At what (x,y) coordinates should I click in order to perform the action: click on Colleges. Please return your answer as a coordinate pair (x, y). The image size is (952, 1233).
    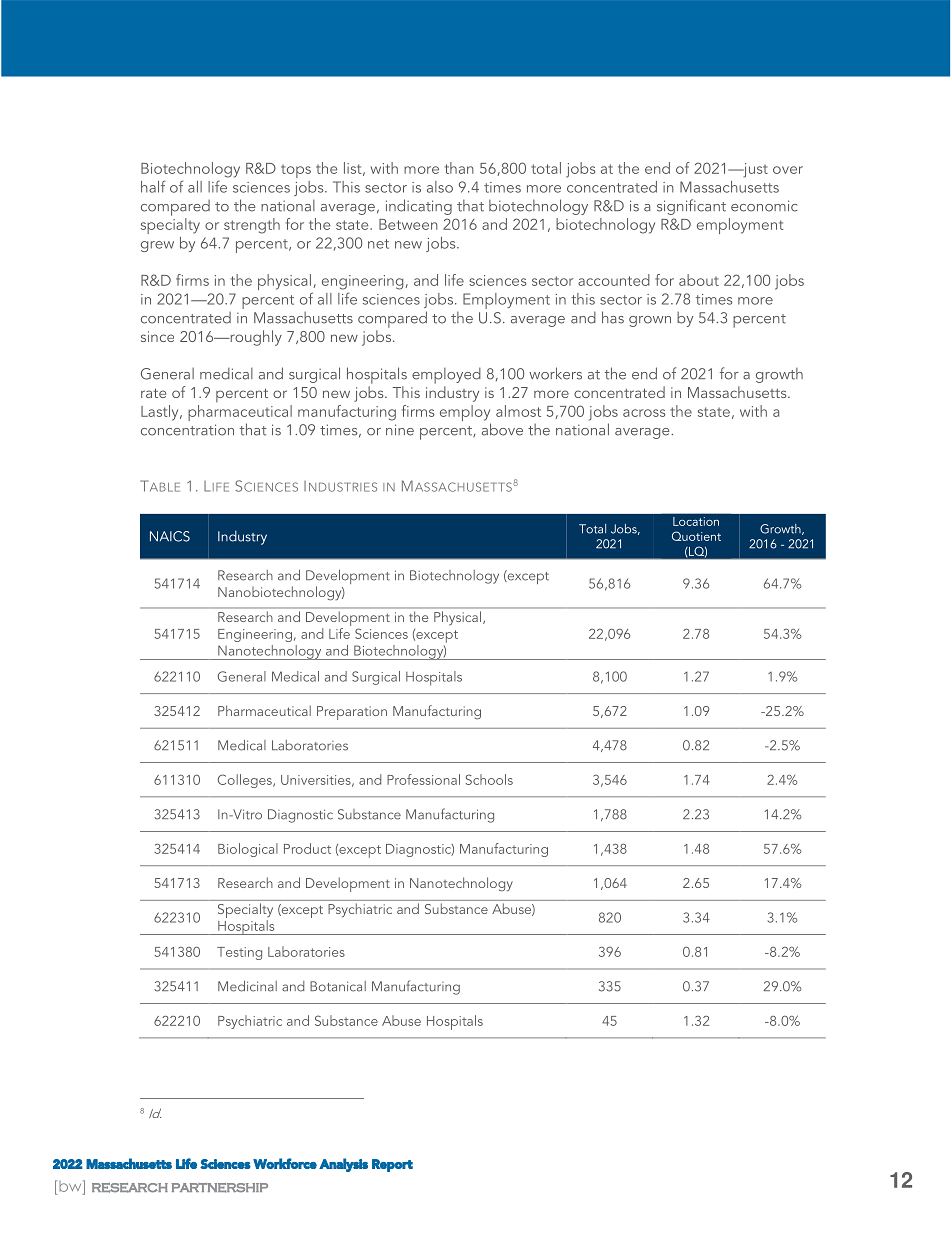
    Looking at the image, I should click on (246, 781).
